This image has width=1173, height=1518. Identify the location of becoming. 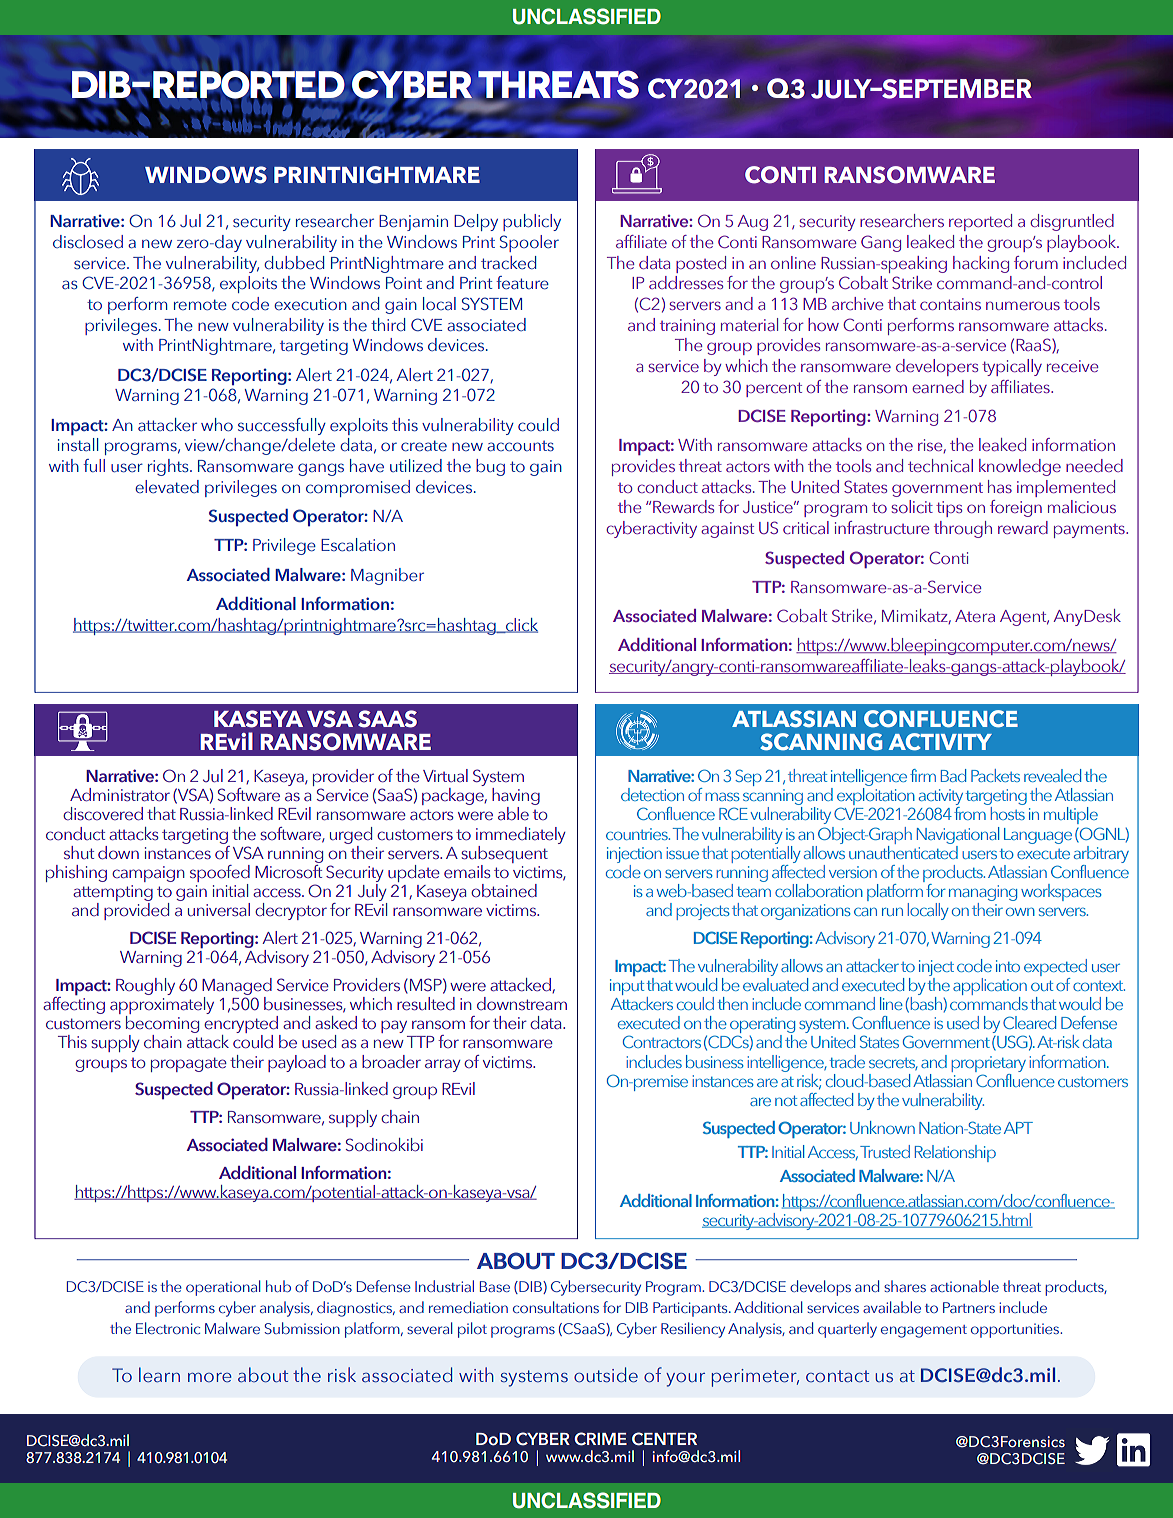
(162, 1026).
